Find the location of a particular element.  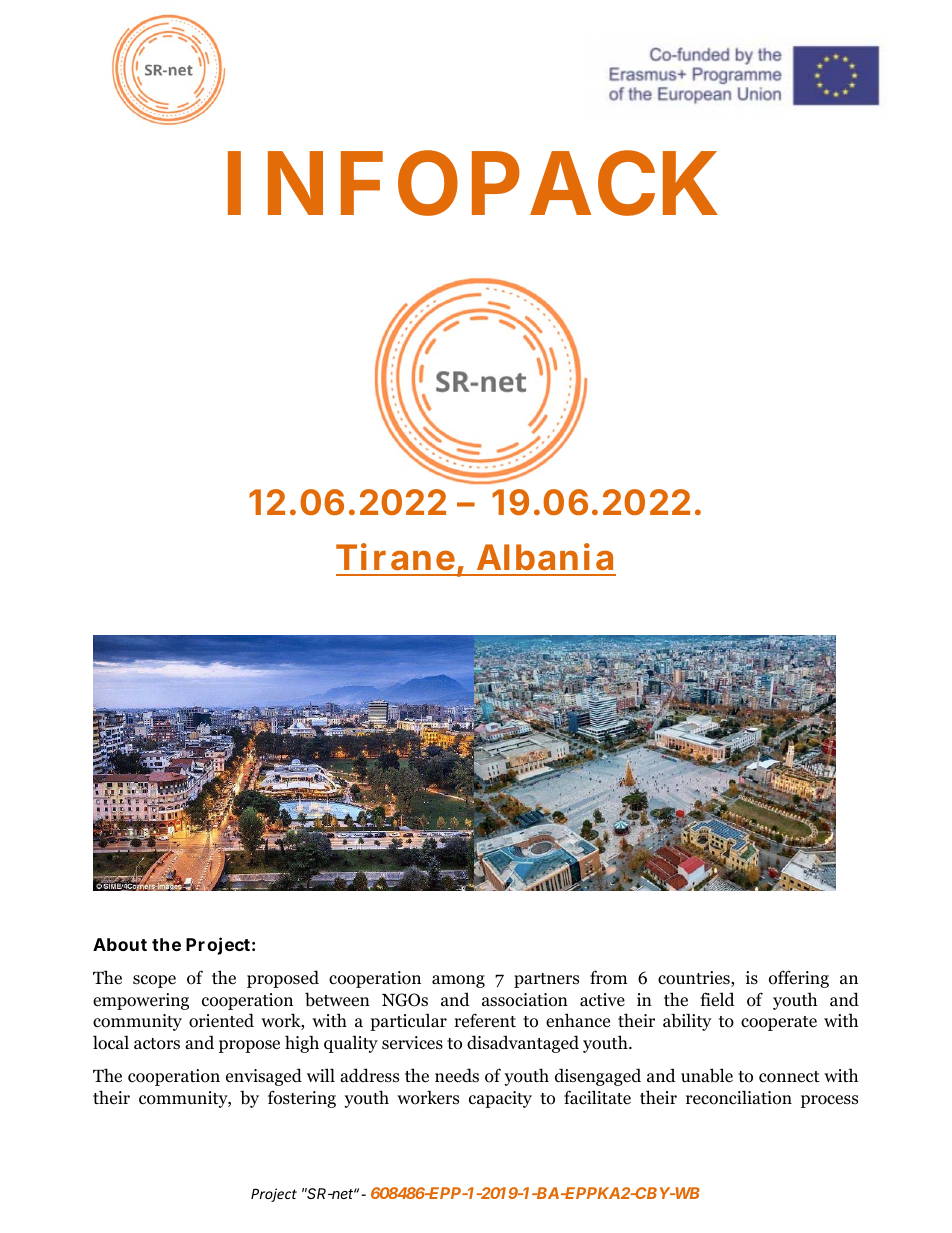

countries is located at coordinates (695, 979).
